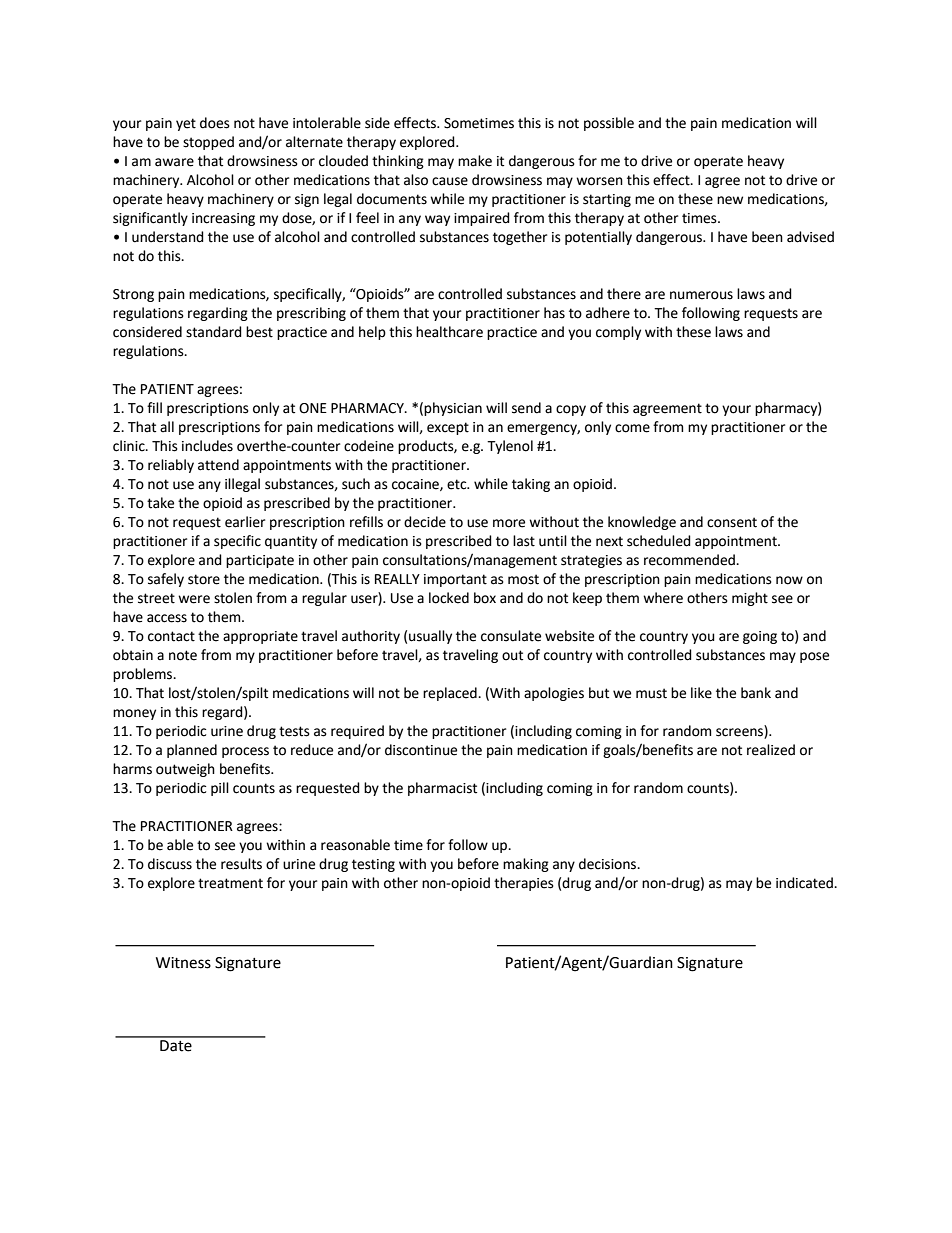 The image size is (952, 1233). What do you see at coordinates (475, 161) in the document?
I see `make` at bounding box center [475, 161].
